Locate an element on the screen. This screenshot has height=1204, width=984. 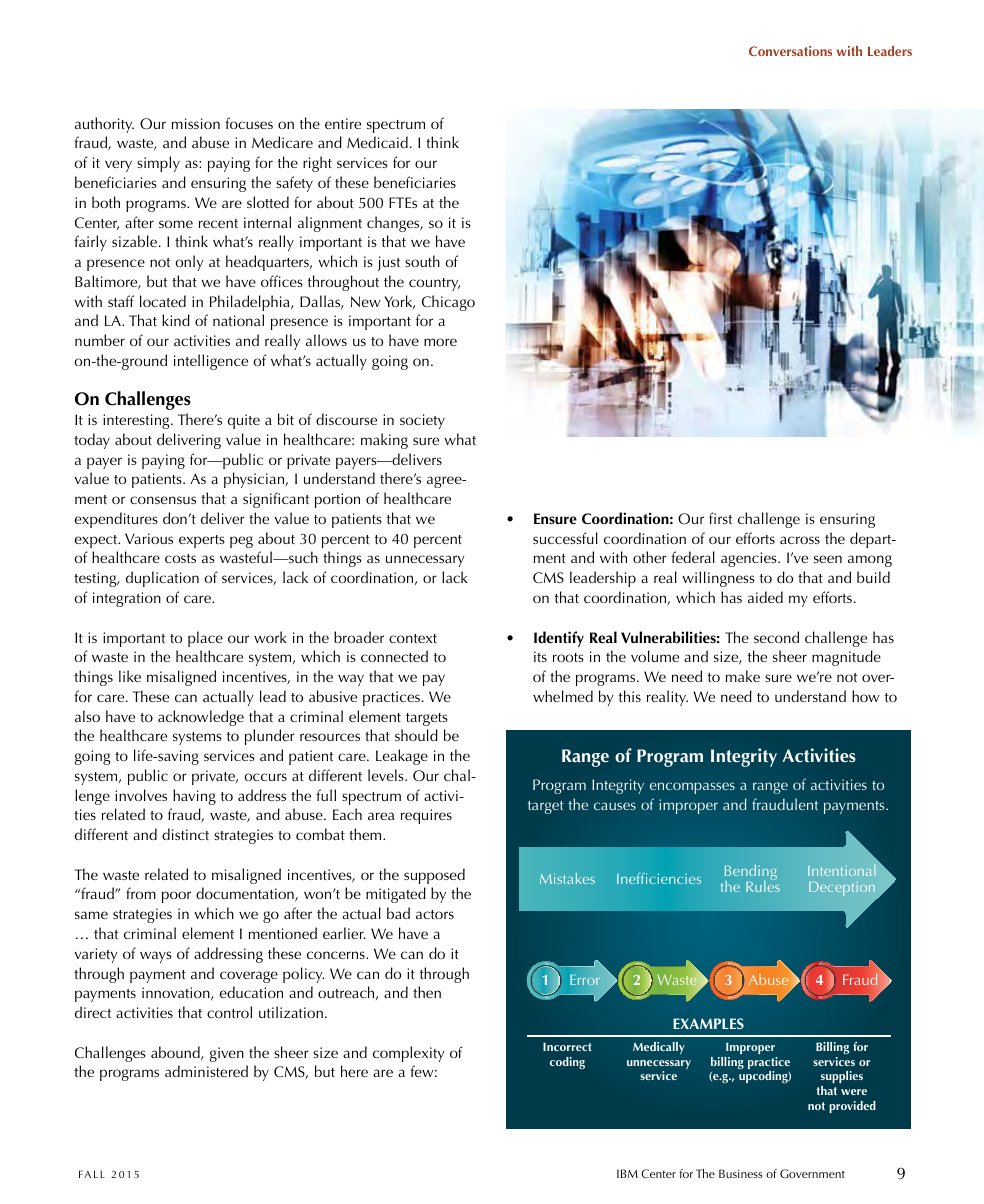
first is located at coordinates (720, 518).
